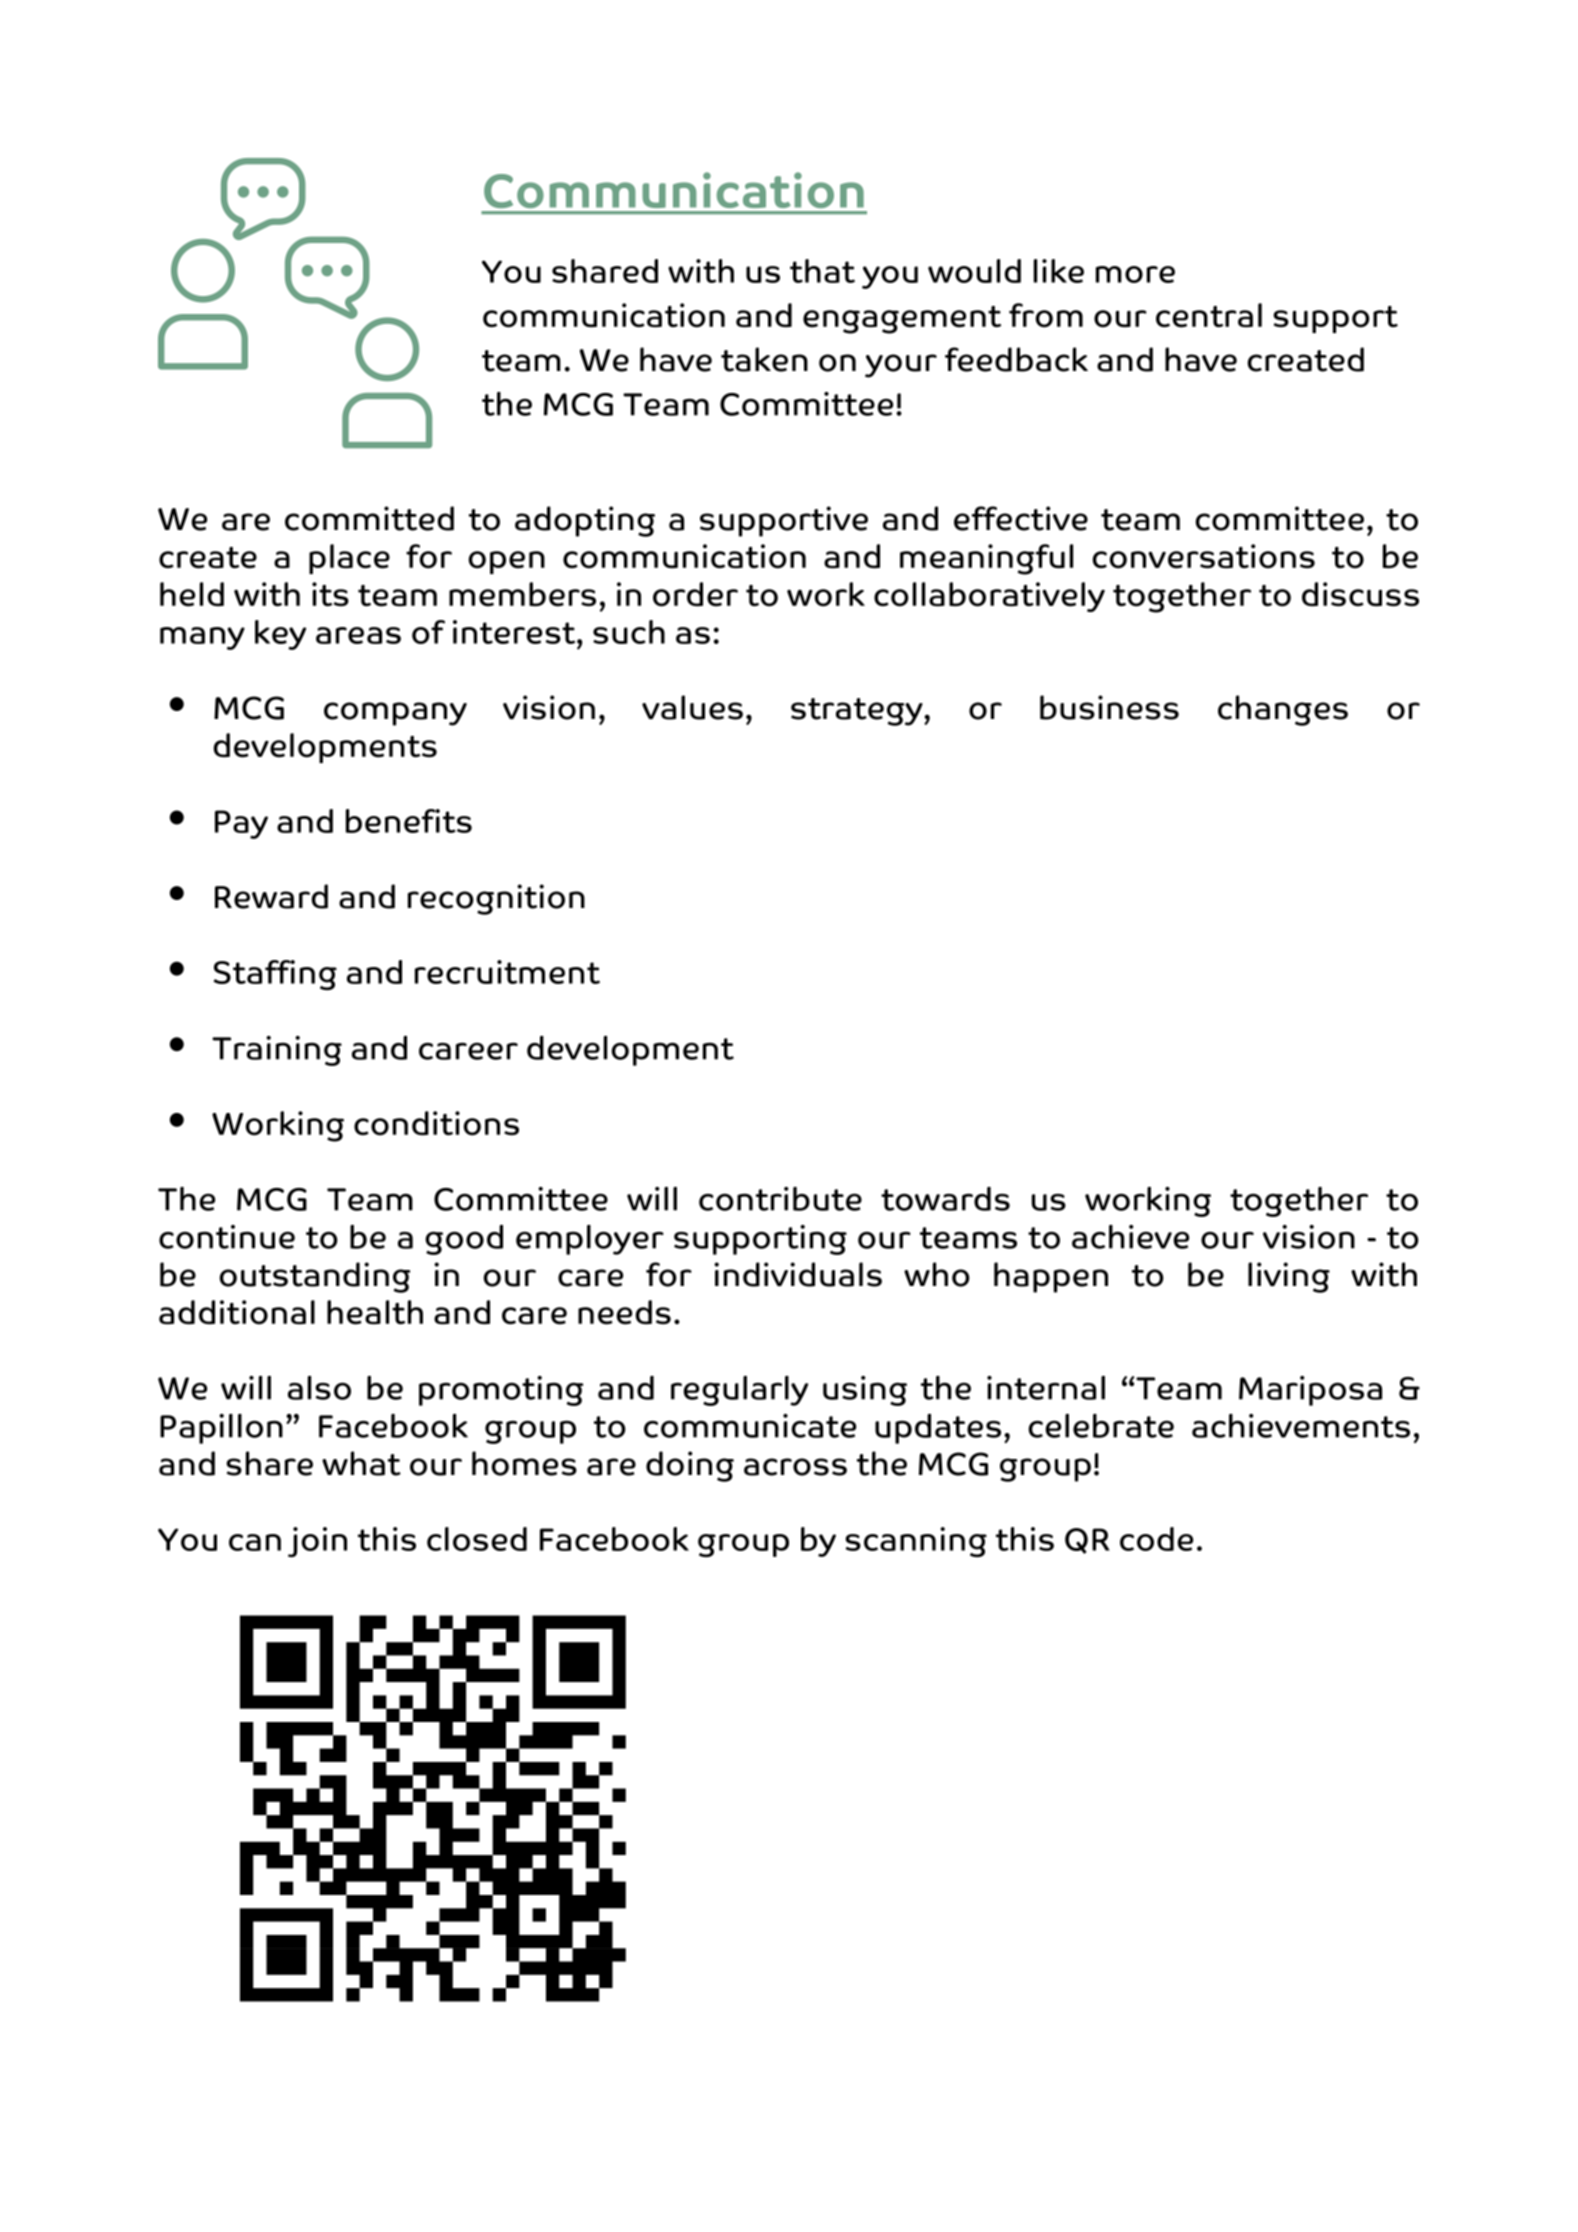  What do you see at coordinates (1209, 315) in the image?
I see `central` at bounding box center [1209, 315].
